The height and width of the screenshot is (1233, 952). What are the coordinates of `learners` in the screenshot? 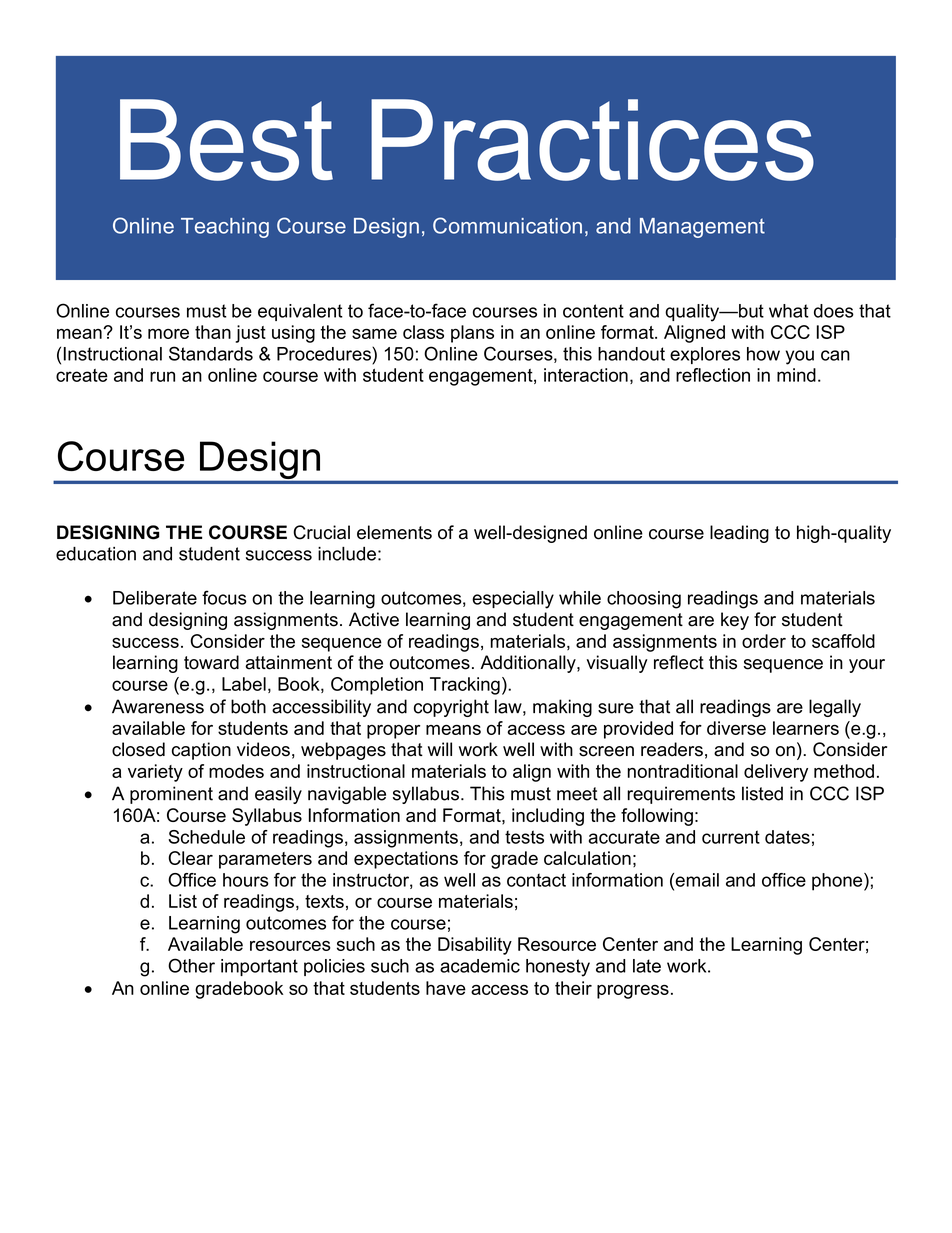 It's located at (806, 728).
